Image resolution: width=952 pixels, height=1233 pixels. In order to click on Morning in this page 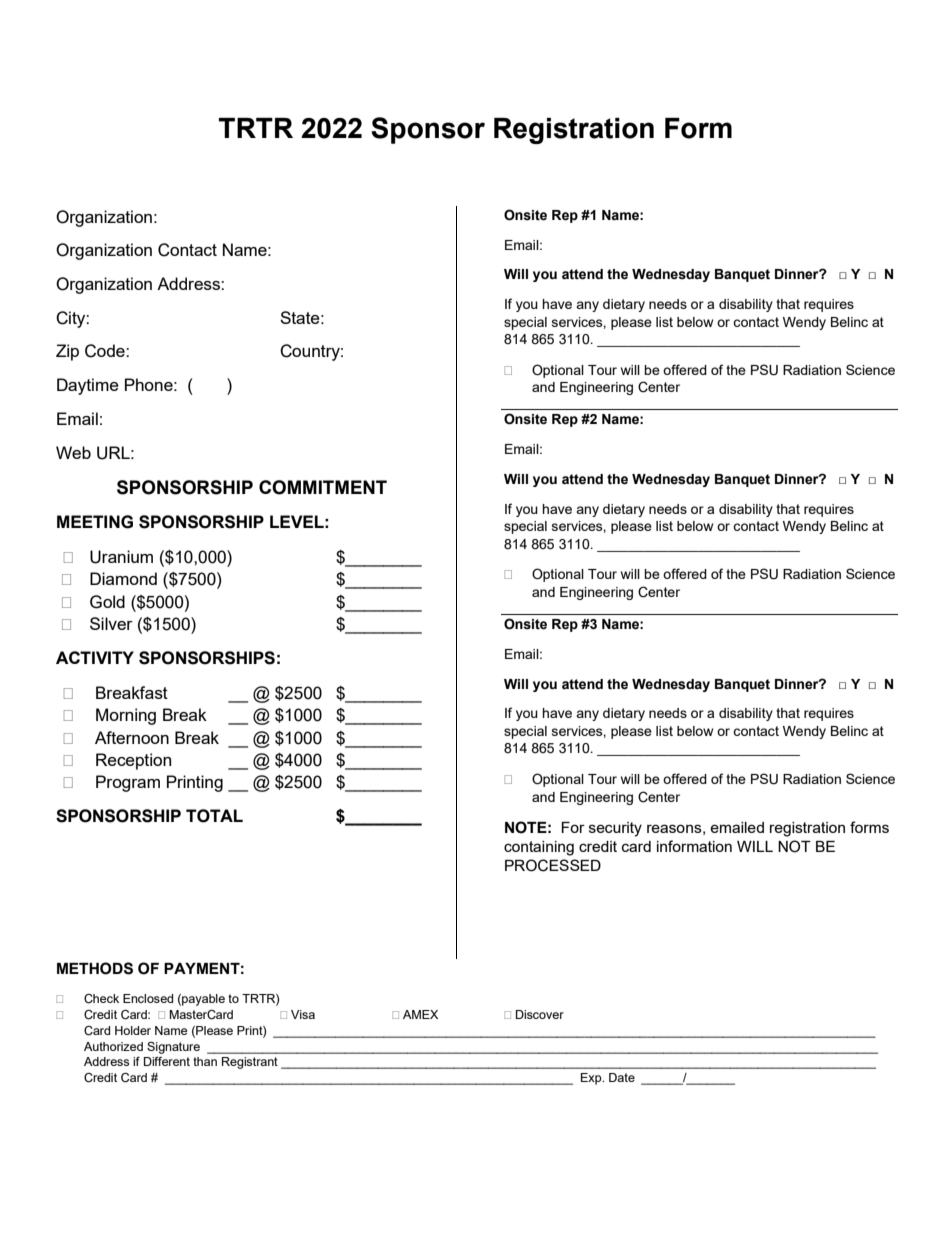, I will do `click(126, 716)`.
